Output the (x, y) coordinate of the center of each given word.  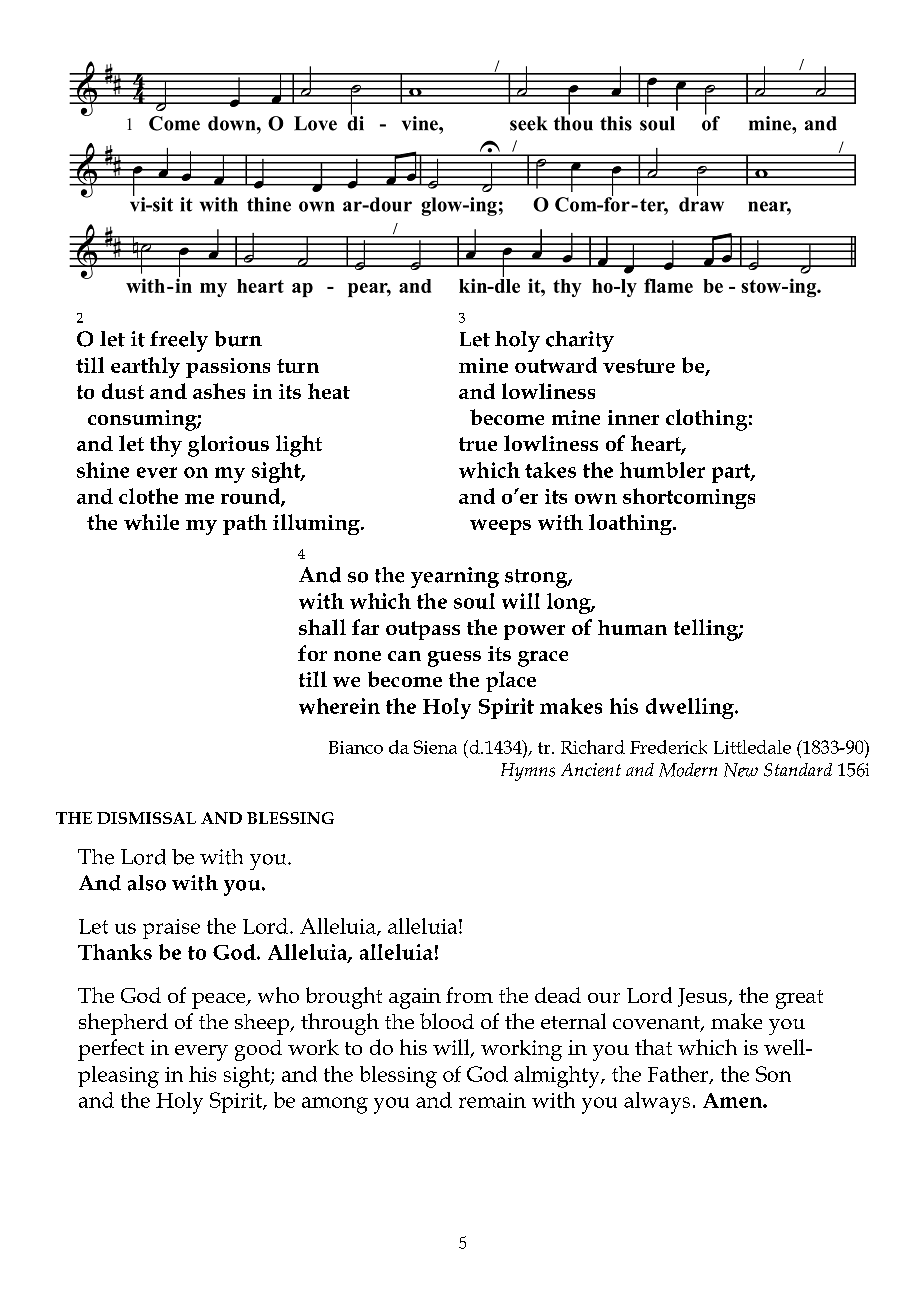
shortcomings (689, 498)
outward (556, 365)
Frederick (668, 747)
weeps (500, 527)
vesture (639, 366)
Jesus (703, 997)
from (469, 995)
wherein (339, 706)
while (151, 522)
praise (171, 929)
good (258, 1050)
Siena (435, 747)
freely (179, 341)
